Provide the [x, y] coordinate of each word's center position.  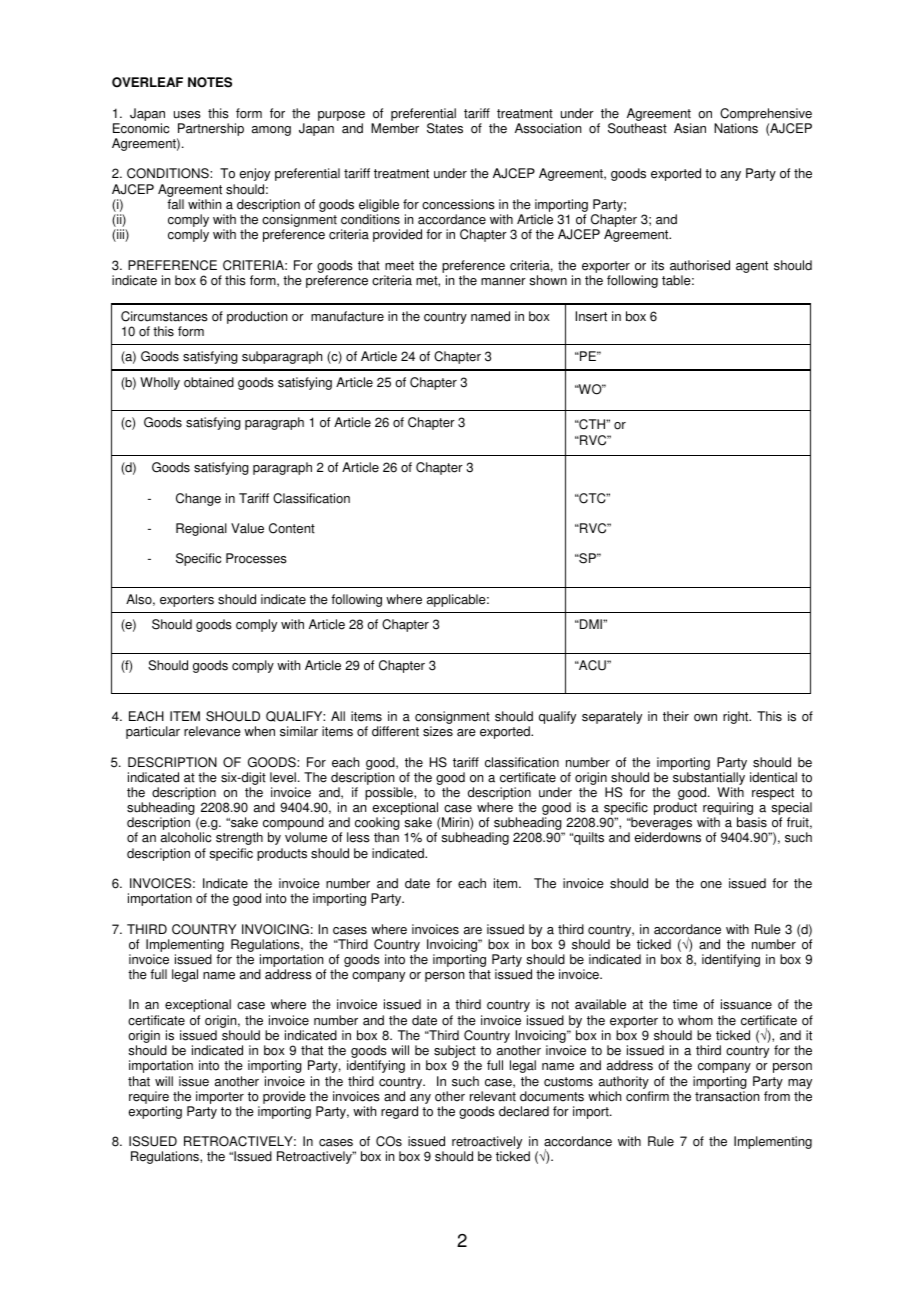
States [445, 128]
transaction [727, 1096]
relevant [493, 1096]
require [149, 1097]
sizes [438, 731]
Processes [256, 558]
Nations [736, 128]
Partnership [210, 131]
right [737, 717]
